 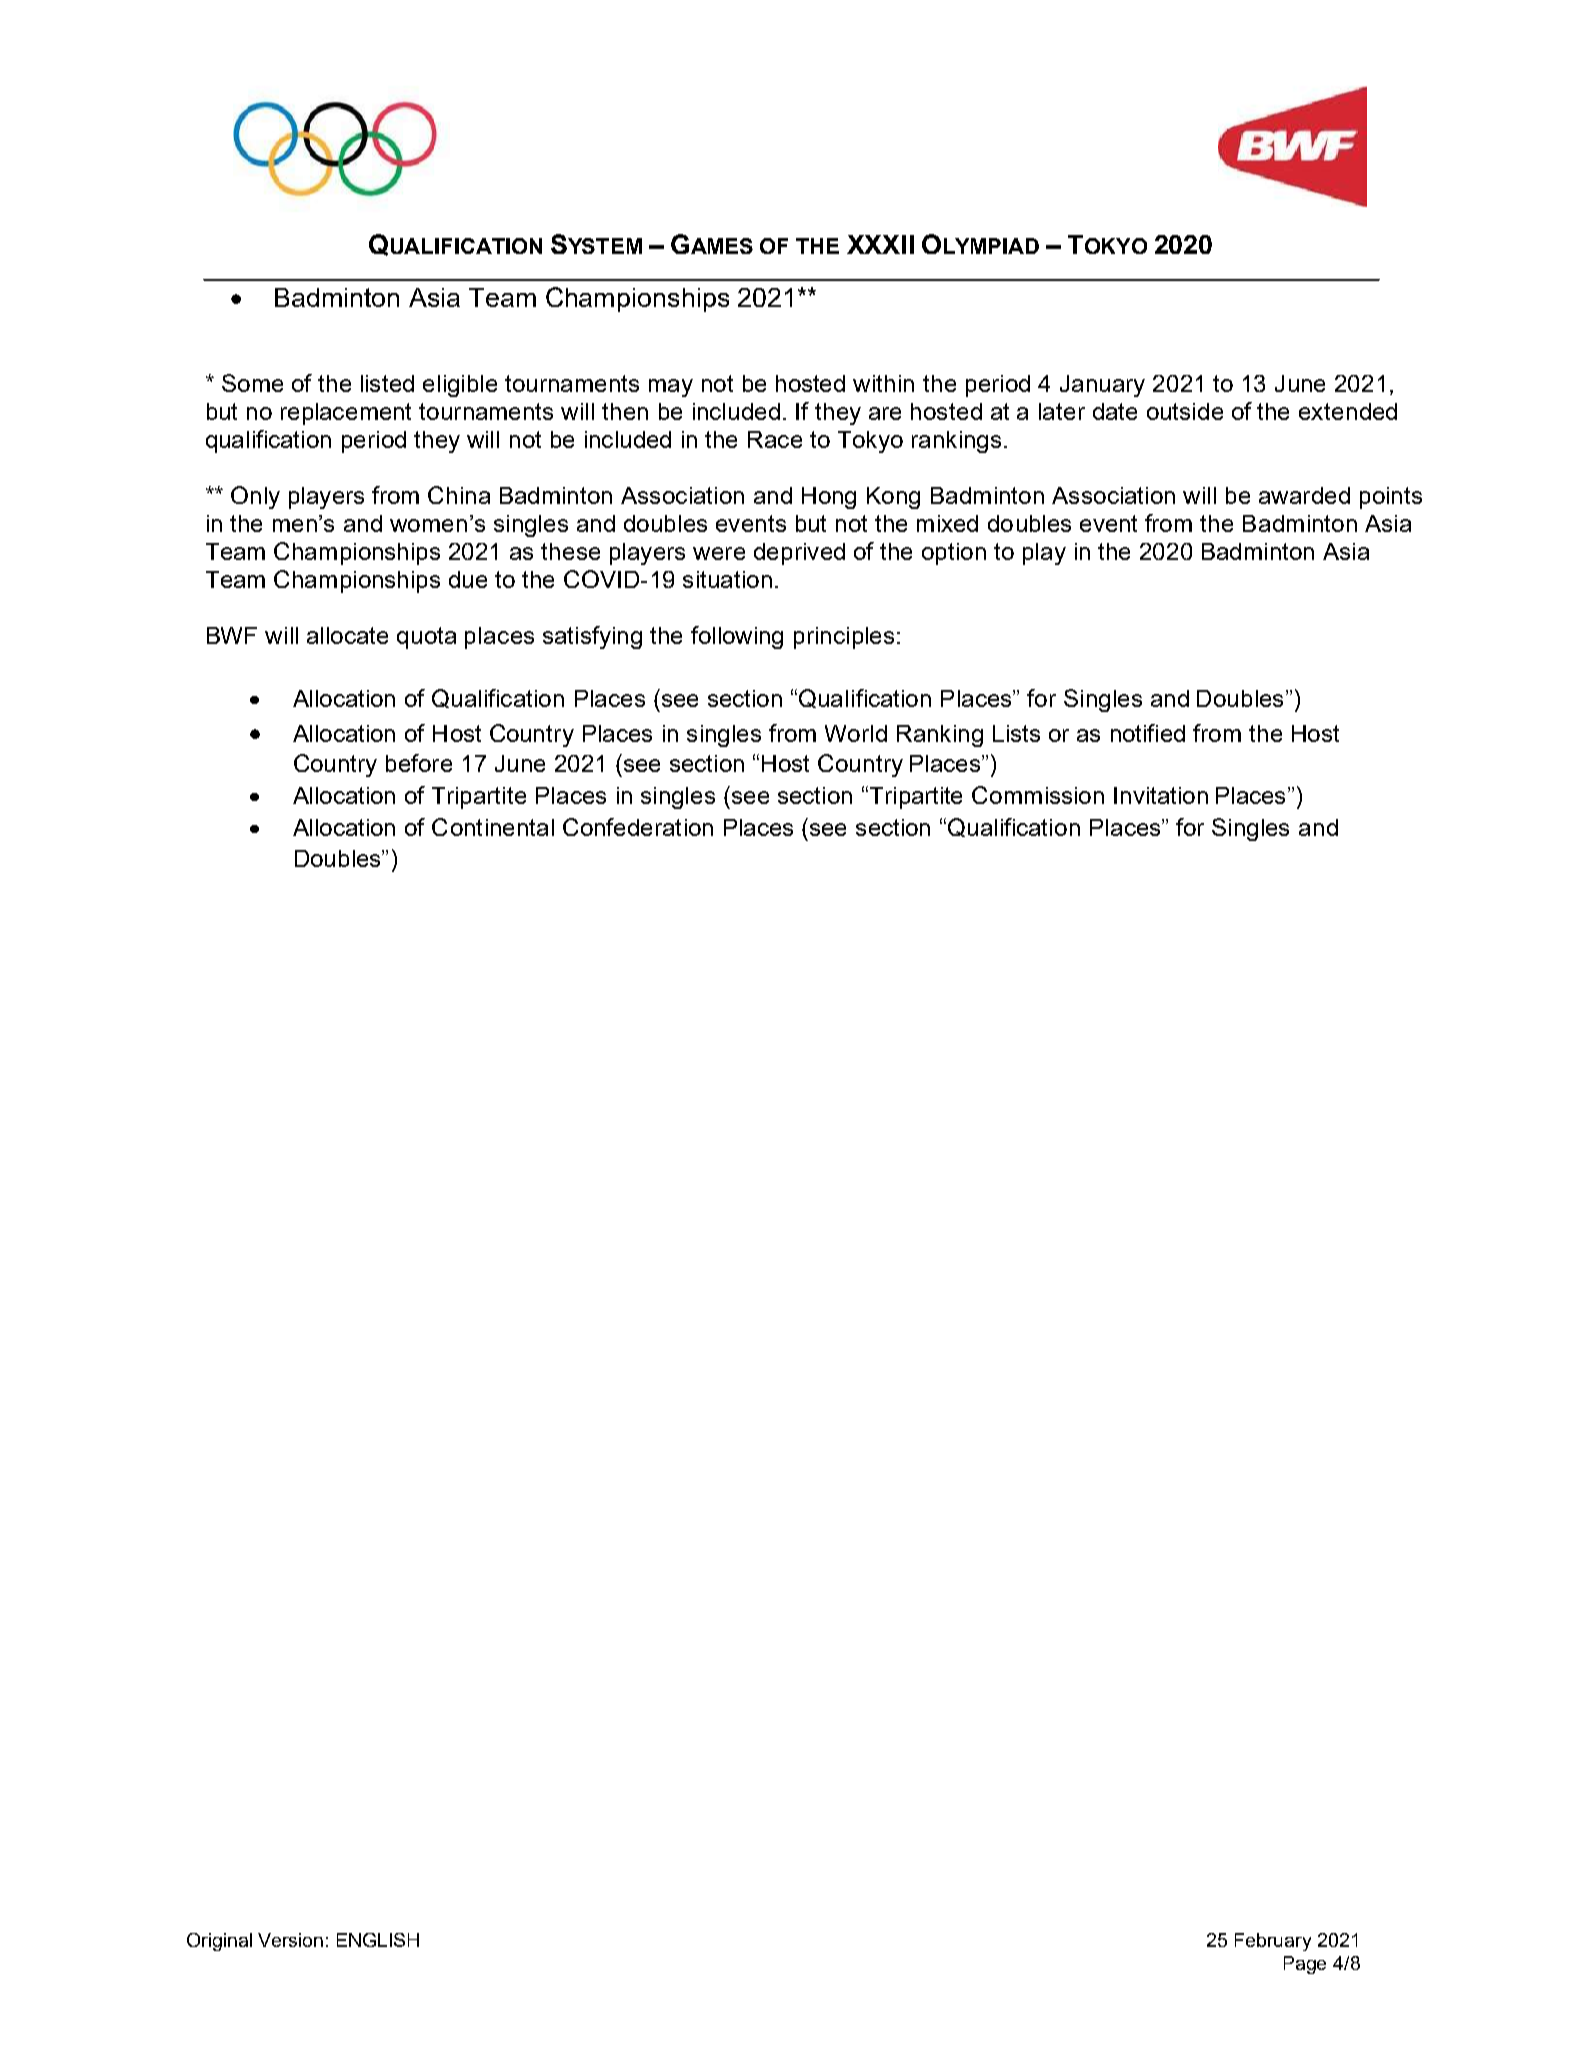 What do you see at coordinates (346, 414) in the page?
I see `replacement` at bounding box center [346, 414].
